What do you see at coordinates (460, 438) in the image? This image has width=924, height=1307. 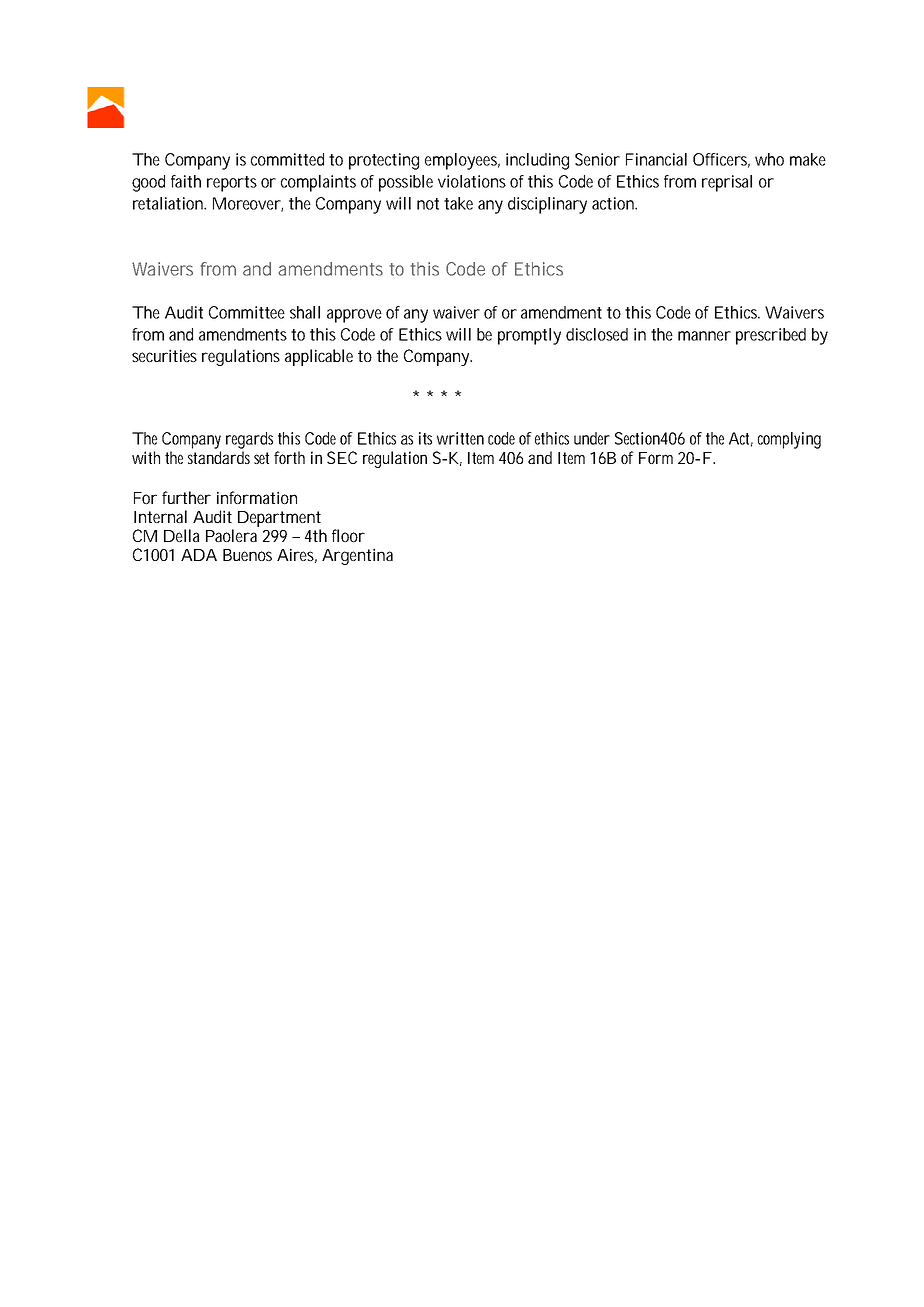 I see `written` at bounding box center [460, 438].
